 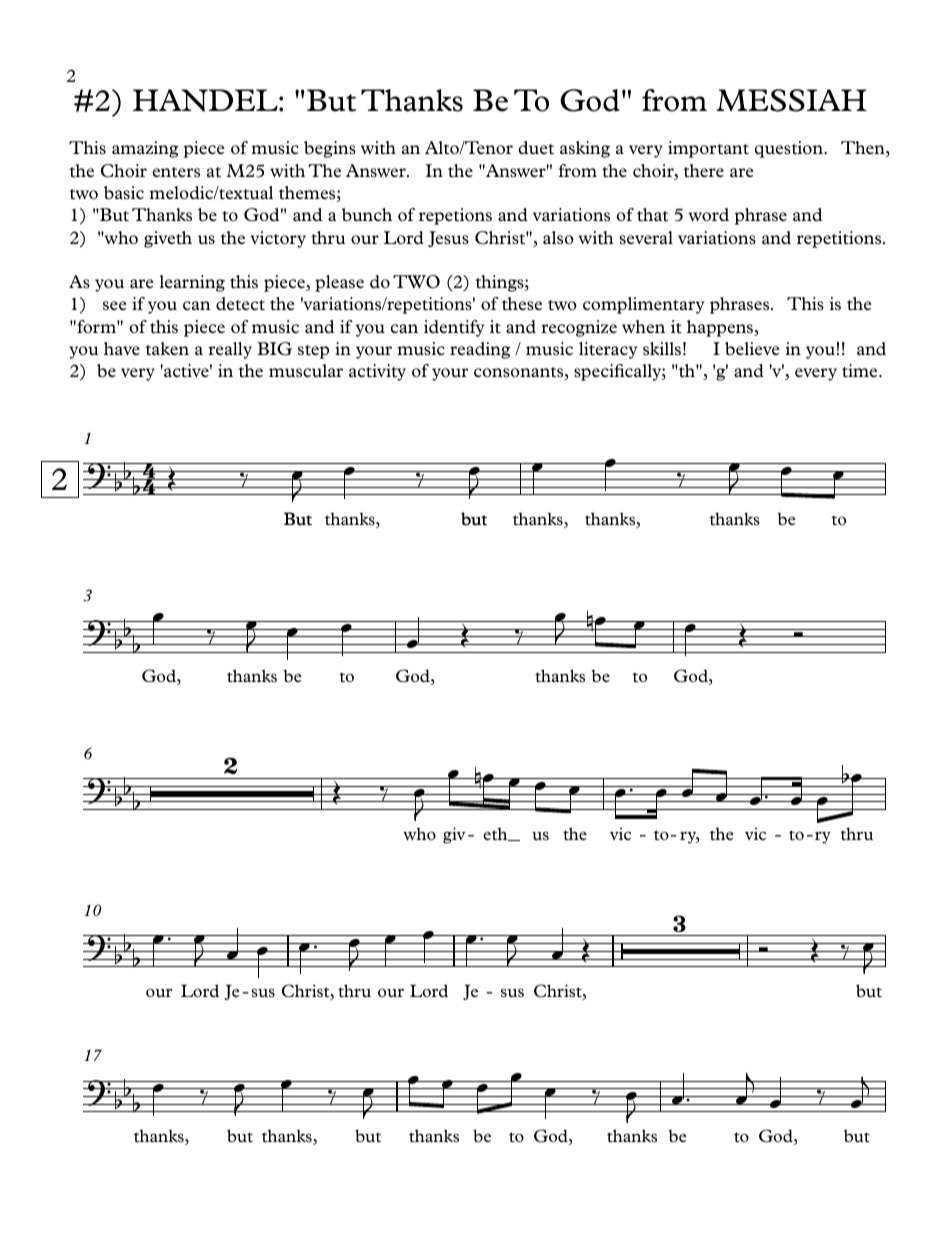 What do you see at coordinates (522, 304) in the document?
I see `these` at bounding box center [522, 304].
